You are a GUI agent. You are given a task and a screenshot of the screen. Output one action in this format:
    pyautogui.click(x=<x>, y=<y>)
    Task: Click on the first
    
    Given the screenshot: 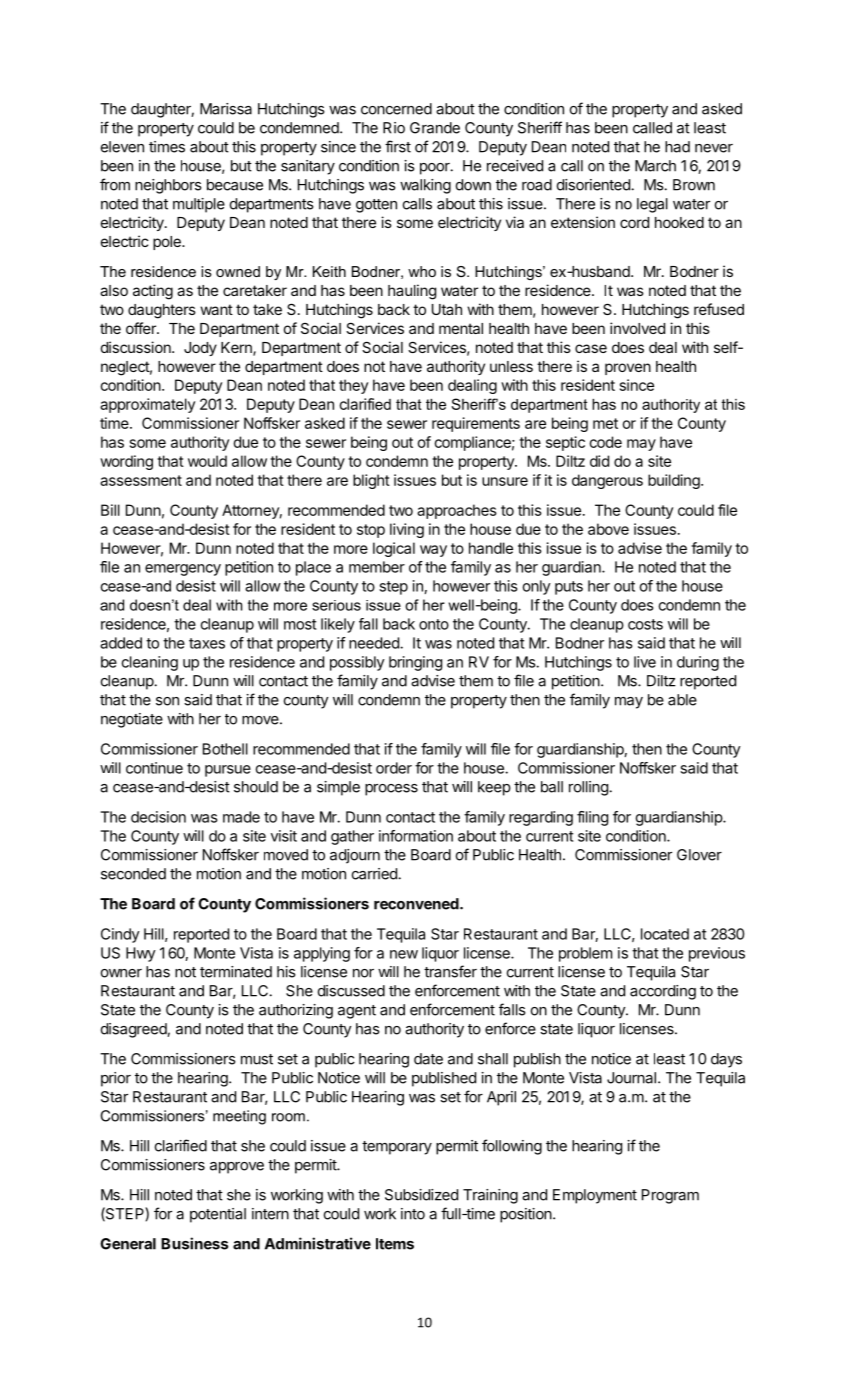 What is the action you would take?
    pyautogui.click(x=398, y=146)
